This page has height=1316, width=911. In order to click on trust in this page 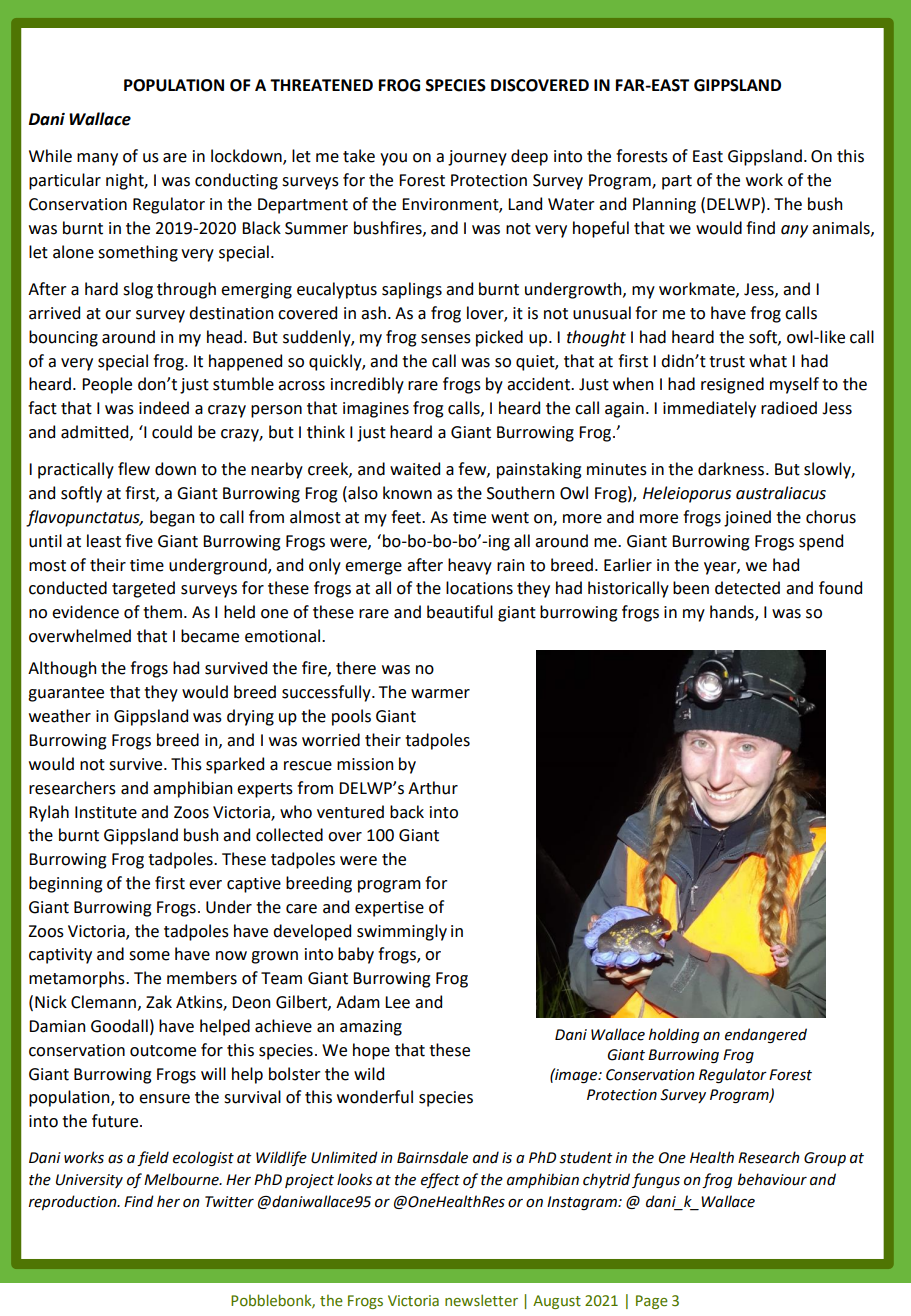, I will do `click(727, 362)`.
